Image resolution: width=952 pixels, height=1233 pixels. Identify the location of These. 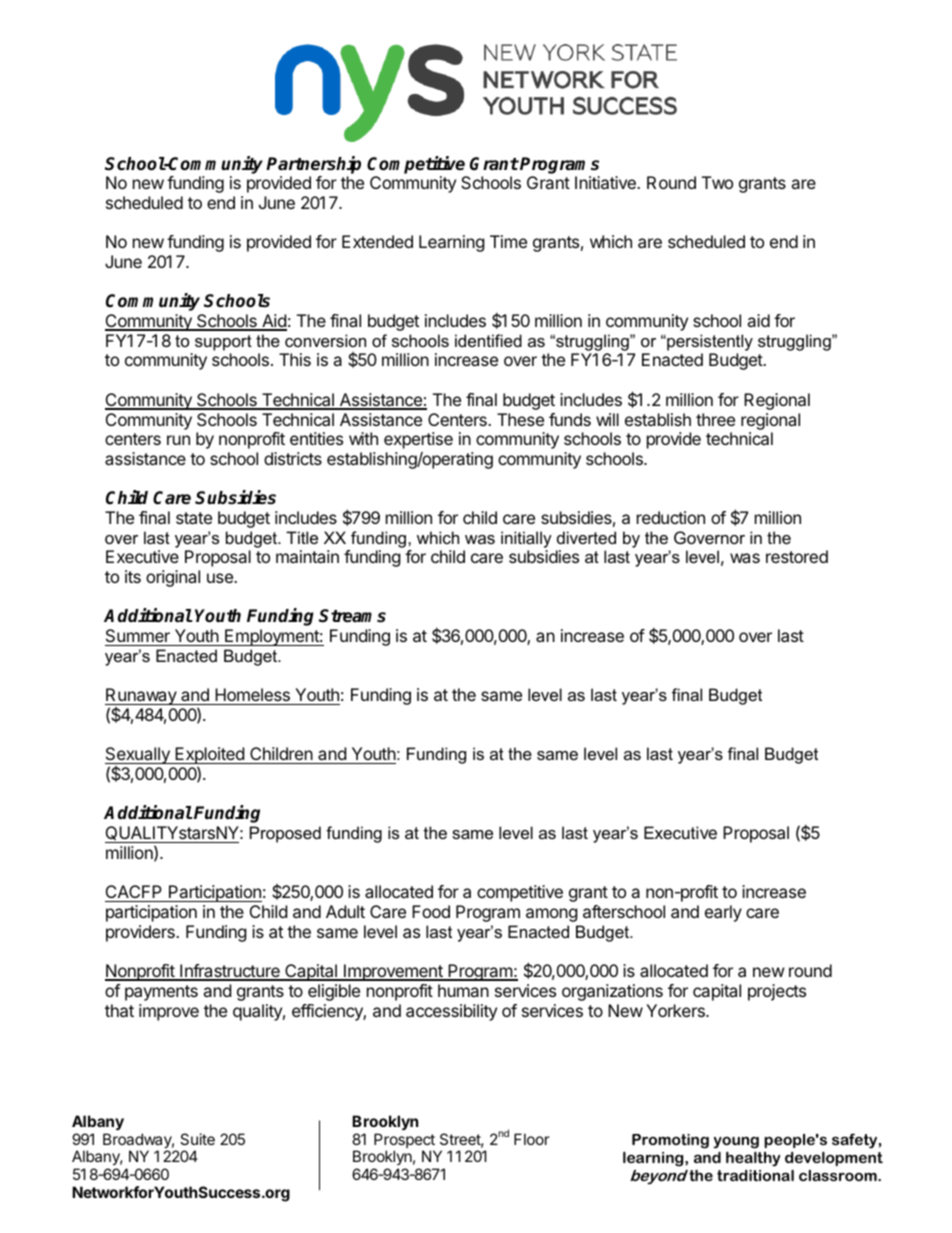
(520, 419).
